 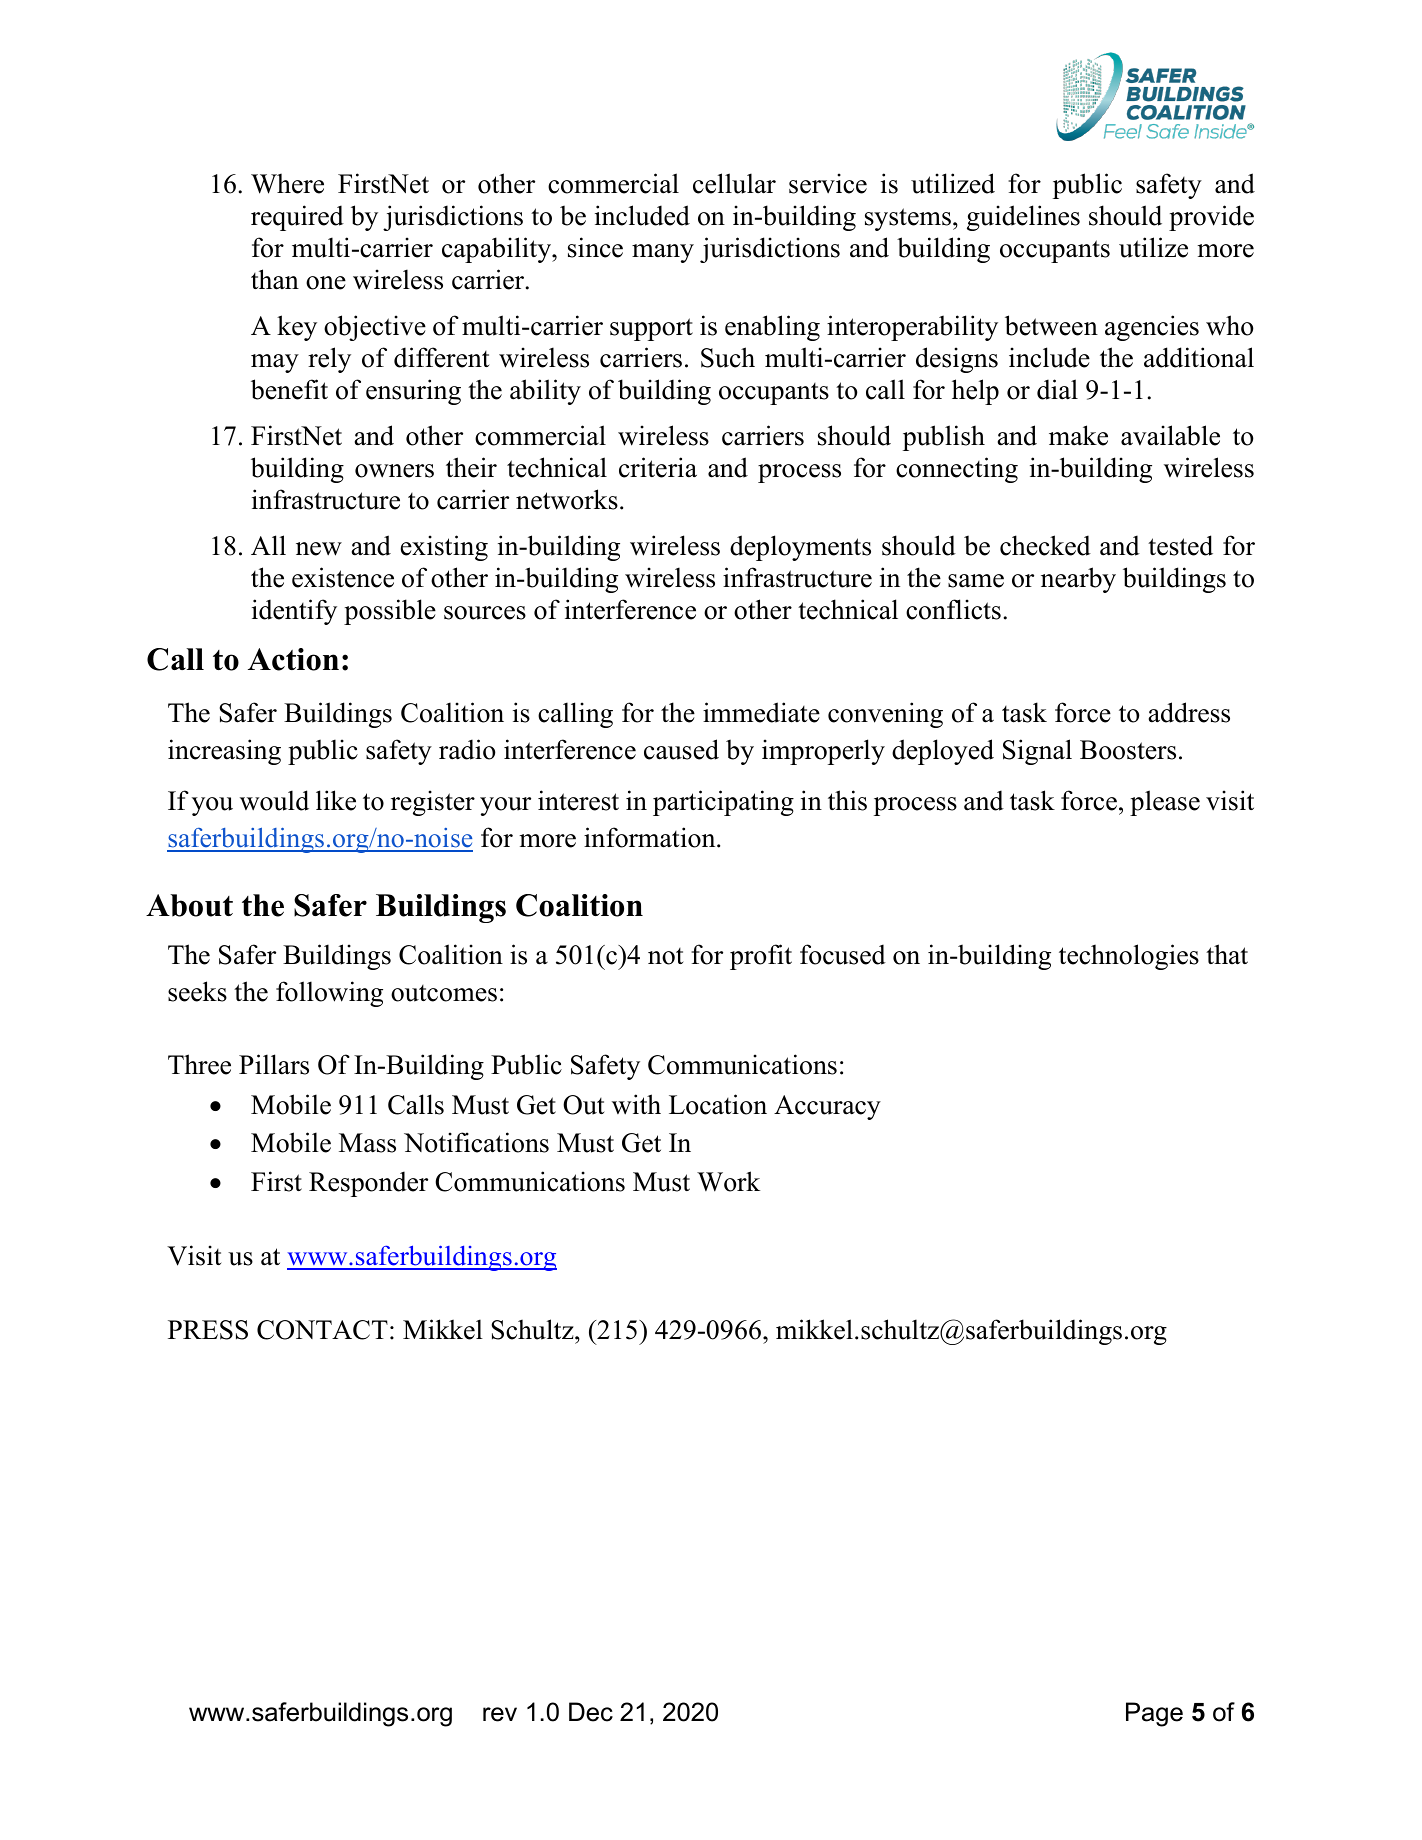 What do you see at coordinates (1023, 218) in the image?
I see `guidelines` at bounding box center [1023, 218].
